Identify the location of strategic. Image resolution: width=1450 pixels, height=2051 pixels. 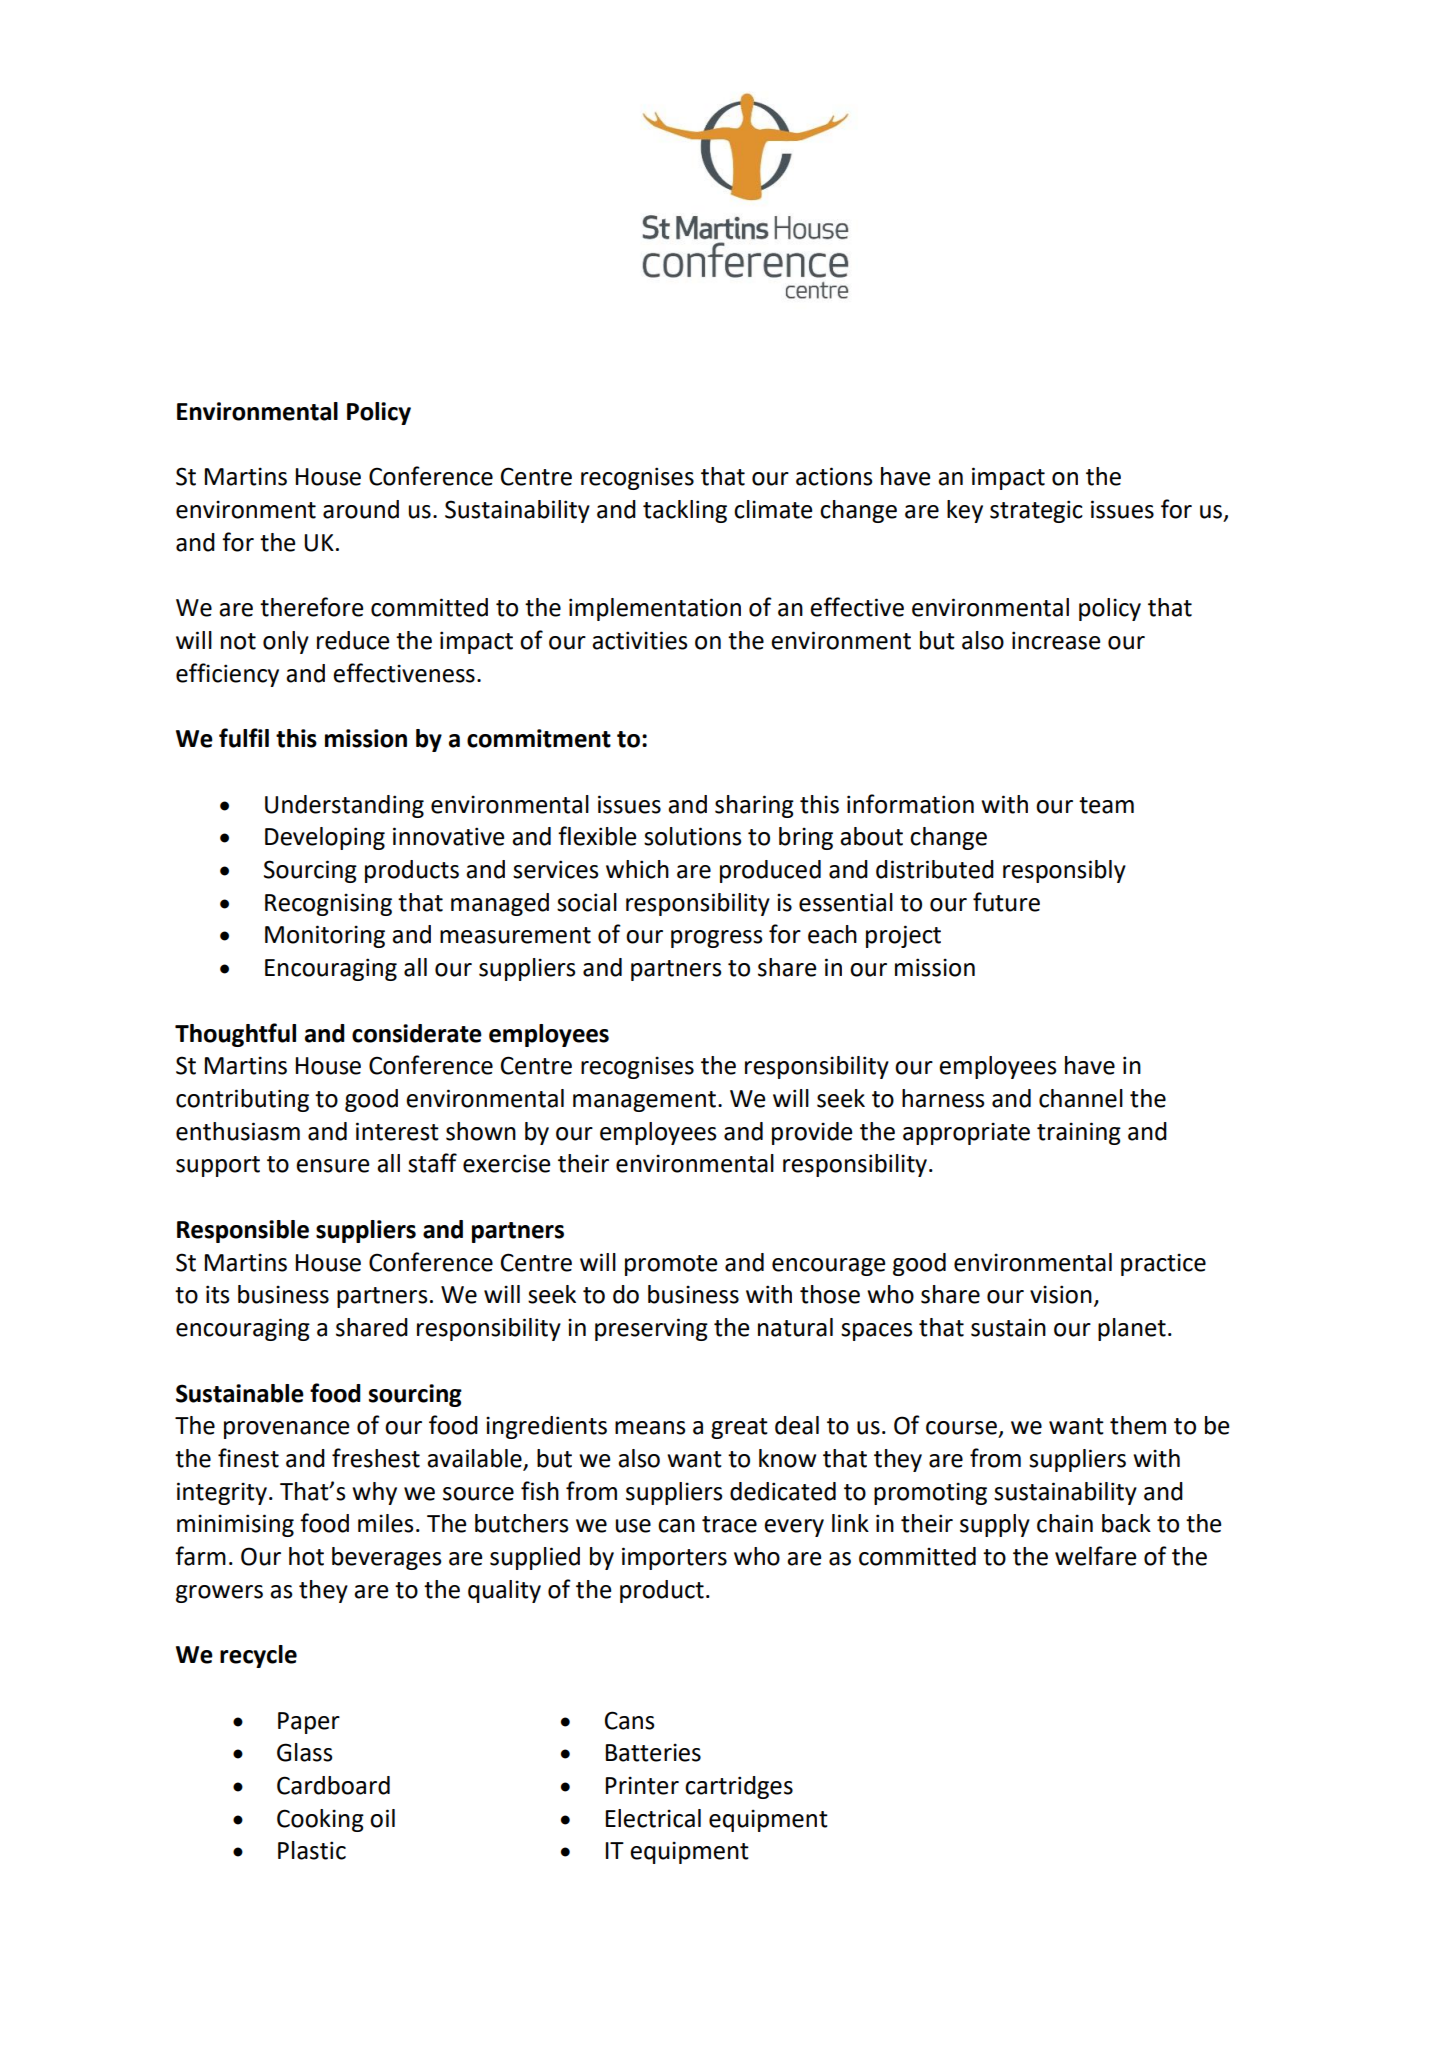
(1036, 511).
